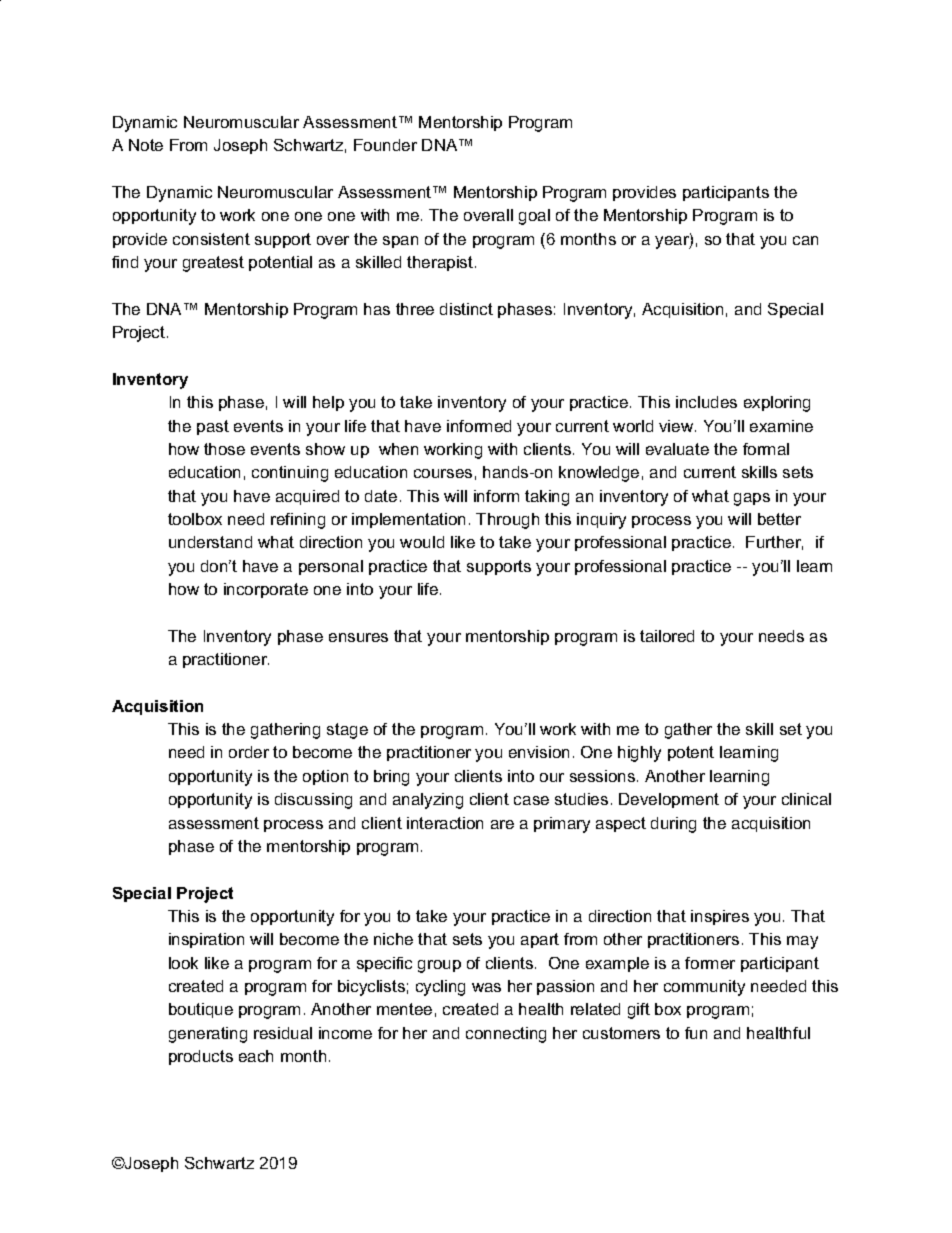 The width and height of the image is (952, 1233). I want to click on Note, so click(146, 145).
